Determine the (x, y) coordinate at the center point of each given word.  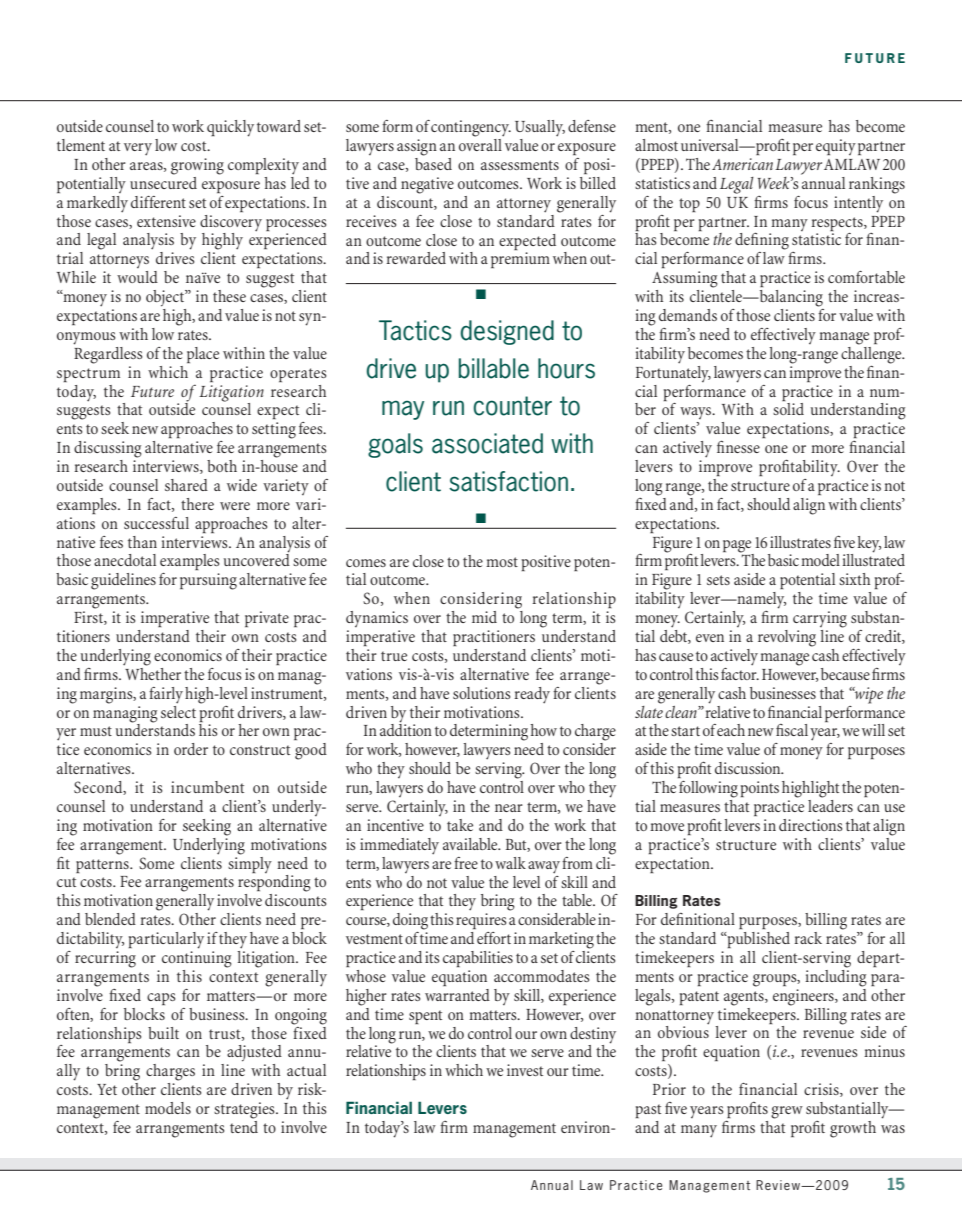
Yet (107, 1089)
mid (484, 617)
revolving (787, 638)
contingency (471, 128)
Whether (152, 672)
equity (836, 147)
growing (197, 166)
